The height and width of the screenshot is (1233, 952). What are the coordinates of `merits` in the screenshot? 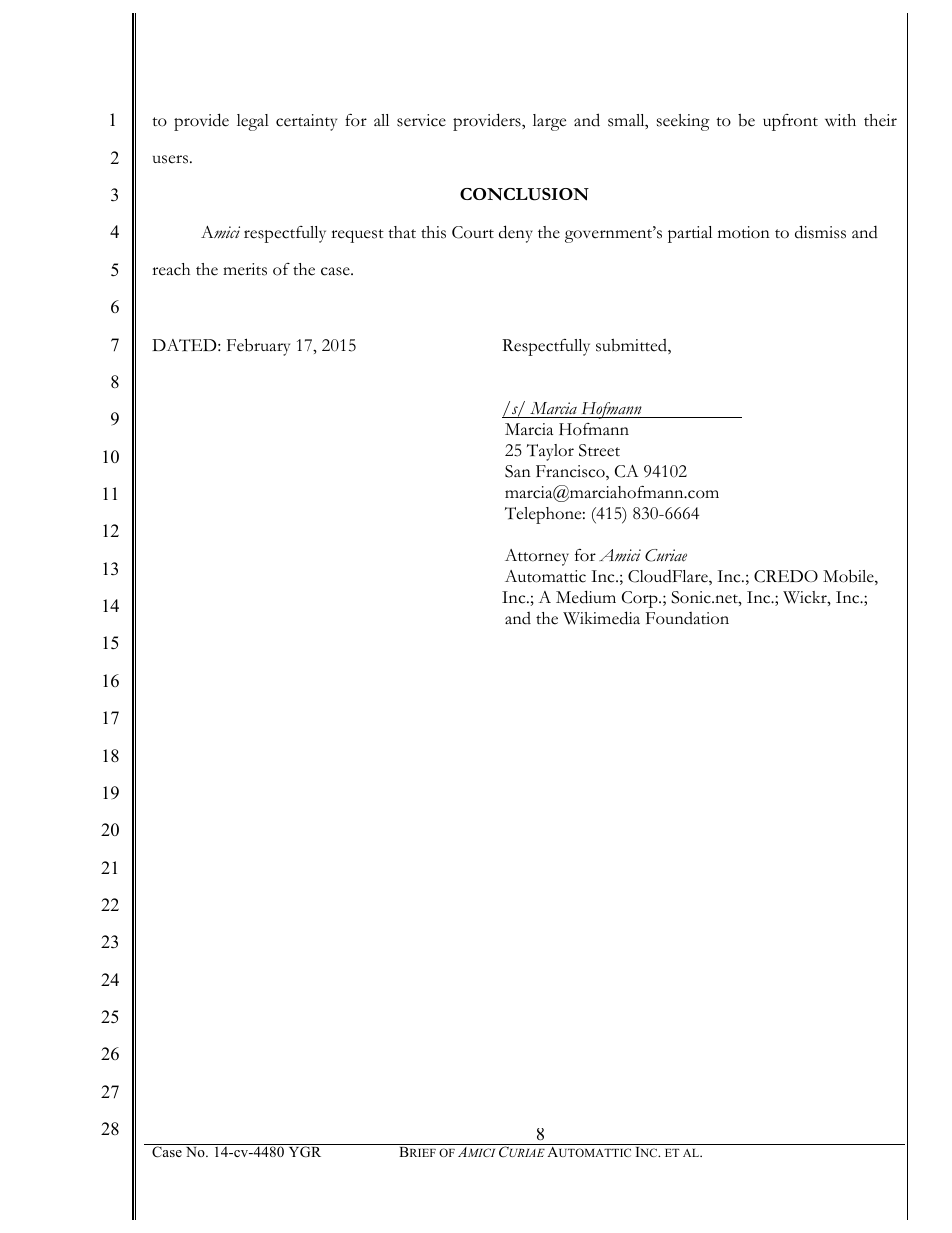 It's located at (245, 269).
